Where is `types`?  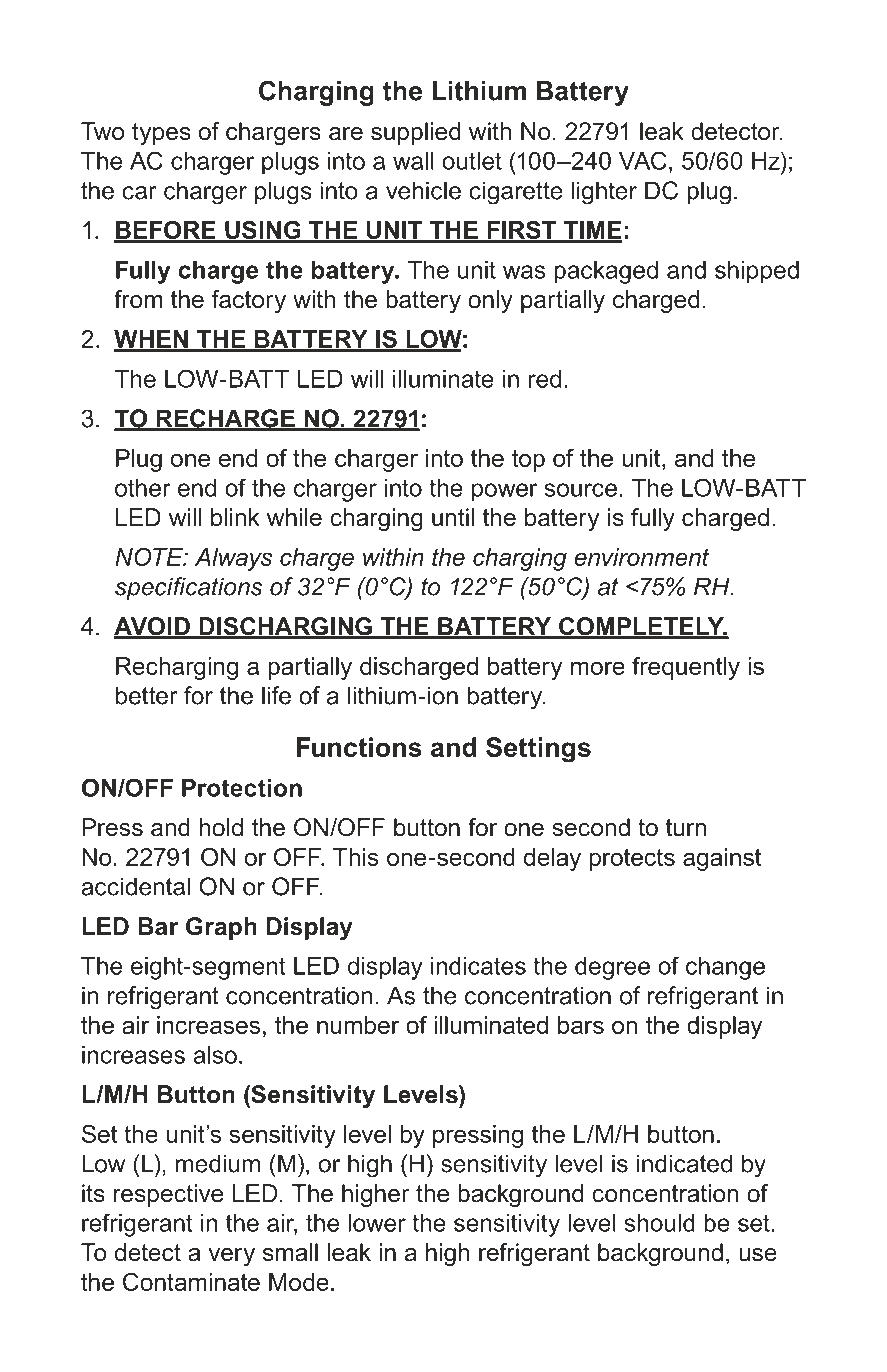 types is located at coordinates (161, 134).
